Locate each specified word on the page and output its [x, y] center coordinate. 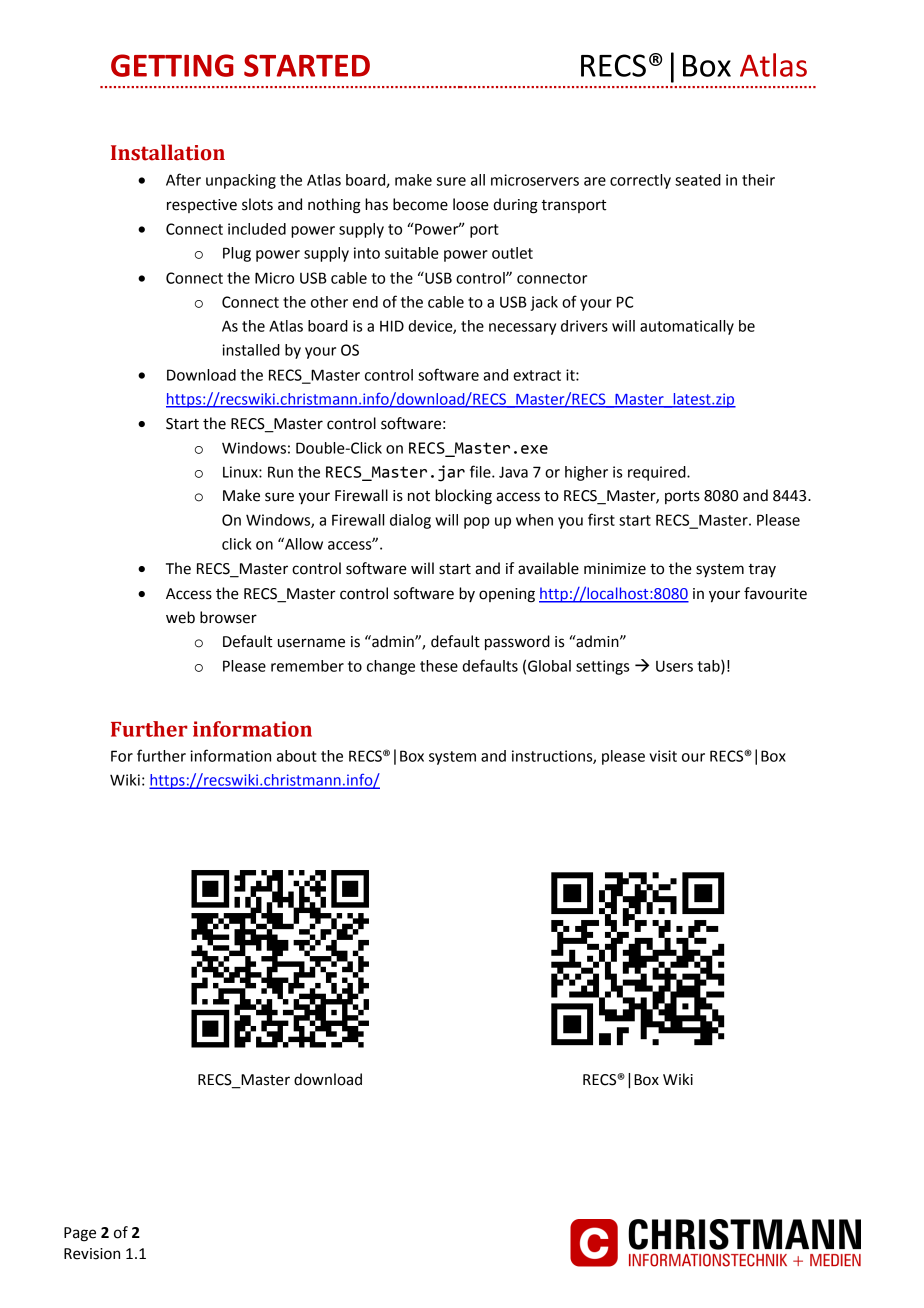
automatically [687, 327]
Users [674, 666]
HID [392, 326]
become [420, 204]
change [391, 667]
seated [698, 180]
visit [663, 756]
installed [251, 350]
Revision [92, 1254]
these [439, 666]
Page [80, 1234]
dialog [410, 521]
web [180, 617]
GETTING [172, 65]
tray [762, 570]
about [296, 756]
